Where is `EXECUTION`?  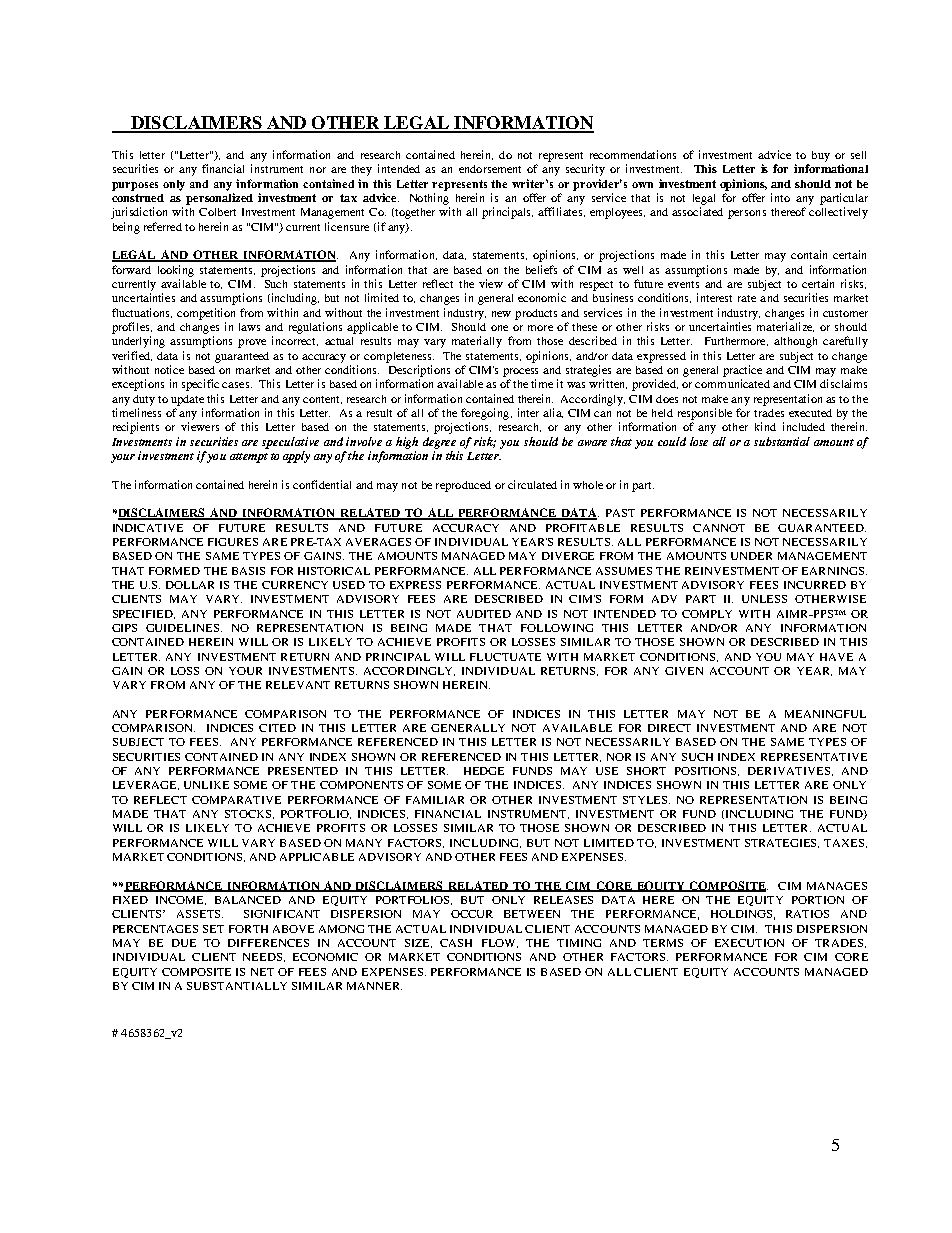 EXECUTION is located at coordinates (749, 943).
